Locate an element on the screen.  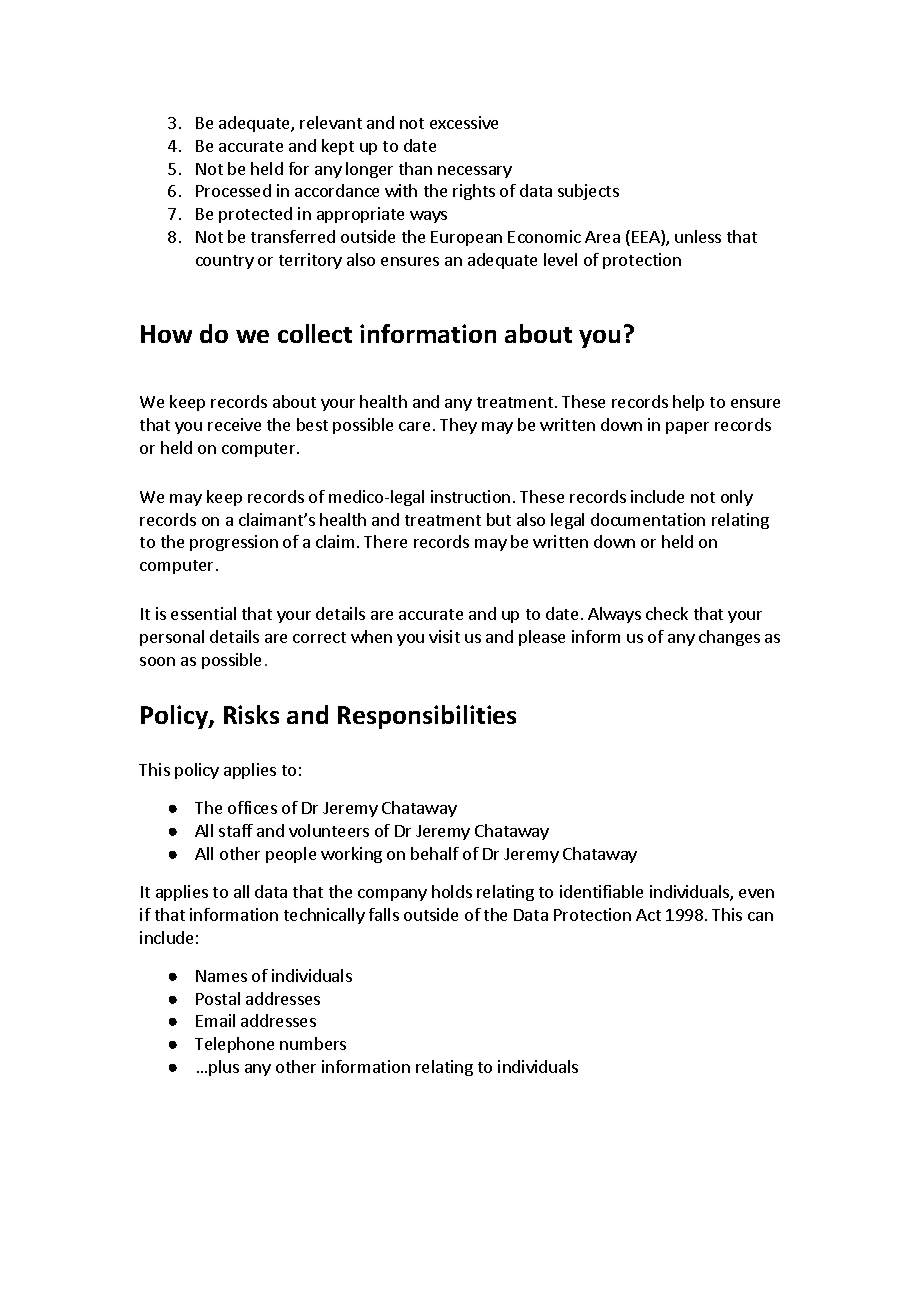
paper is located at coordinates (687, 428).
